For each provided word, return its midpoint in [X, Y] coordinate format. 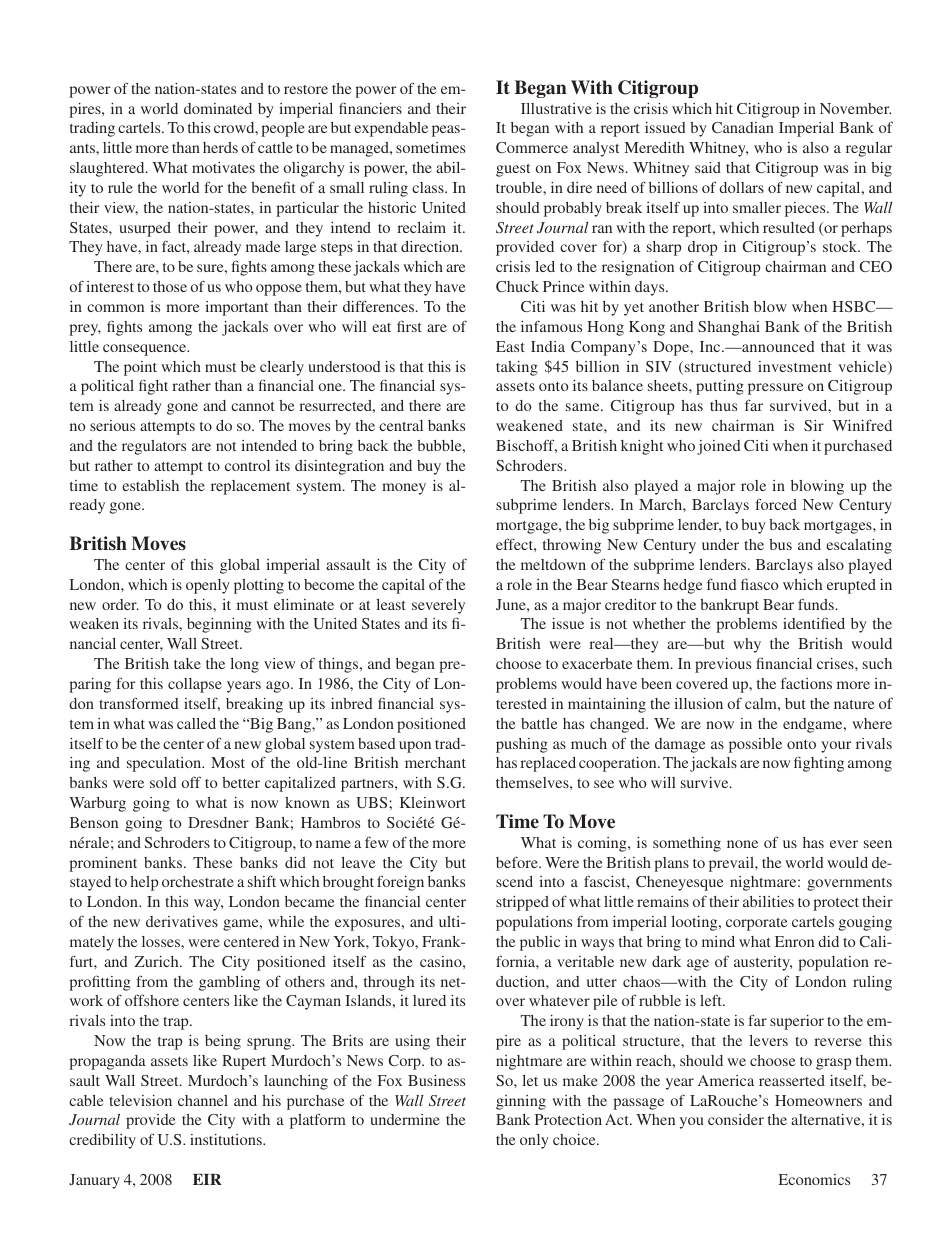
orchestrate [198, 881]
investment [795, 366]
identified [814, 623]
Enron [794, 941]
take [187, 663]
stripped [522, 903]
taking [517, 368]
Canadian [743, 127]
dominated [218, 108]
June [512, 604]
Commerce [532, 147]
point [140, 368]
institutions [227, 1139]
